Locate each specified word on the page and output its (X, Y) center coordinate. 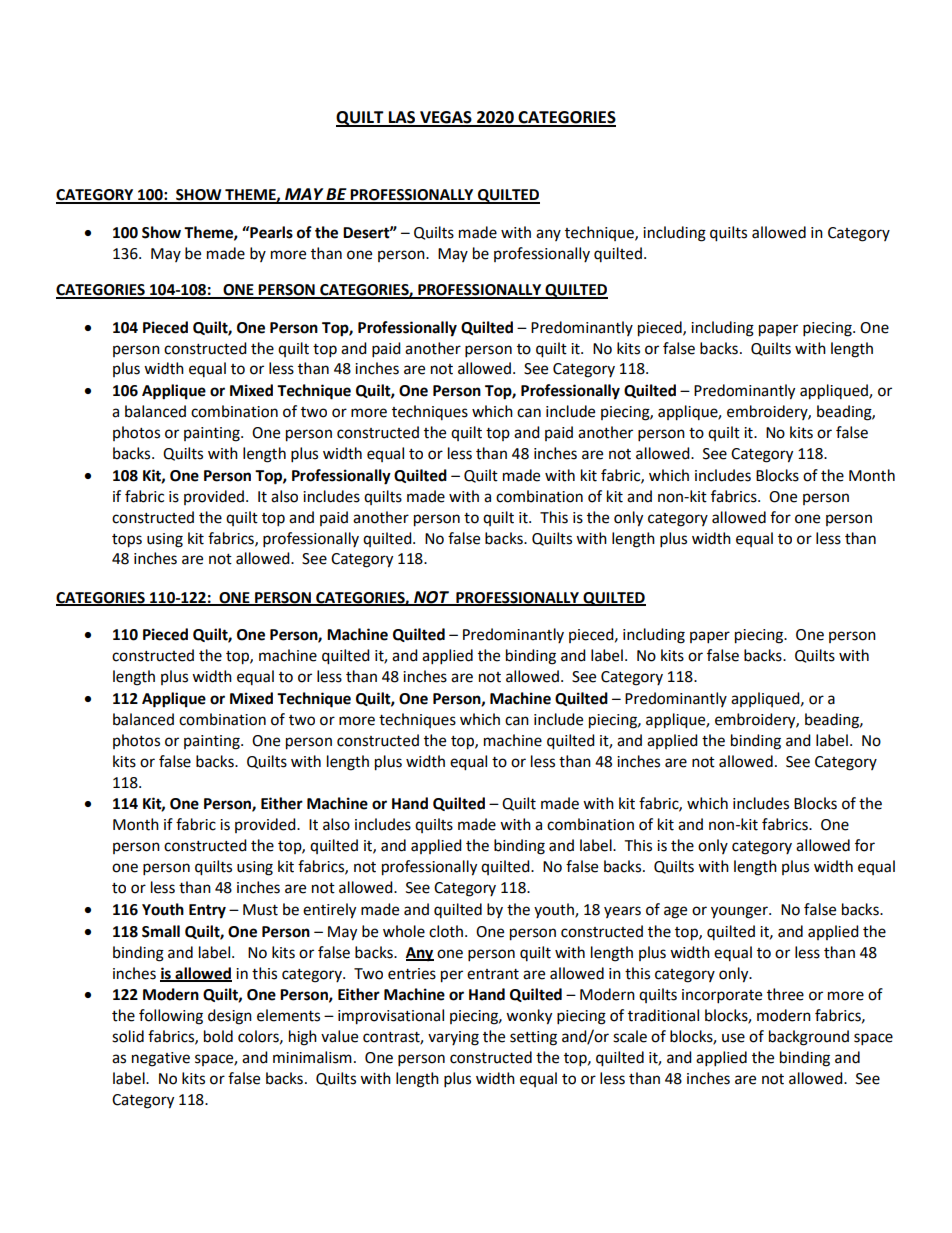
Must (260, 910)
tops (127, 541)
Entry (207, 911)
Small (161, 931)
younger (740, 912)
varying (453, 1038)
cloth (447, 931)
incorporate (722, 996)
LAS (402, 118)
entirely (329, 911)
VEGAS (446, 118)
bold (218, 1036)
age (675, 912)
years (622, 912)
